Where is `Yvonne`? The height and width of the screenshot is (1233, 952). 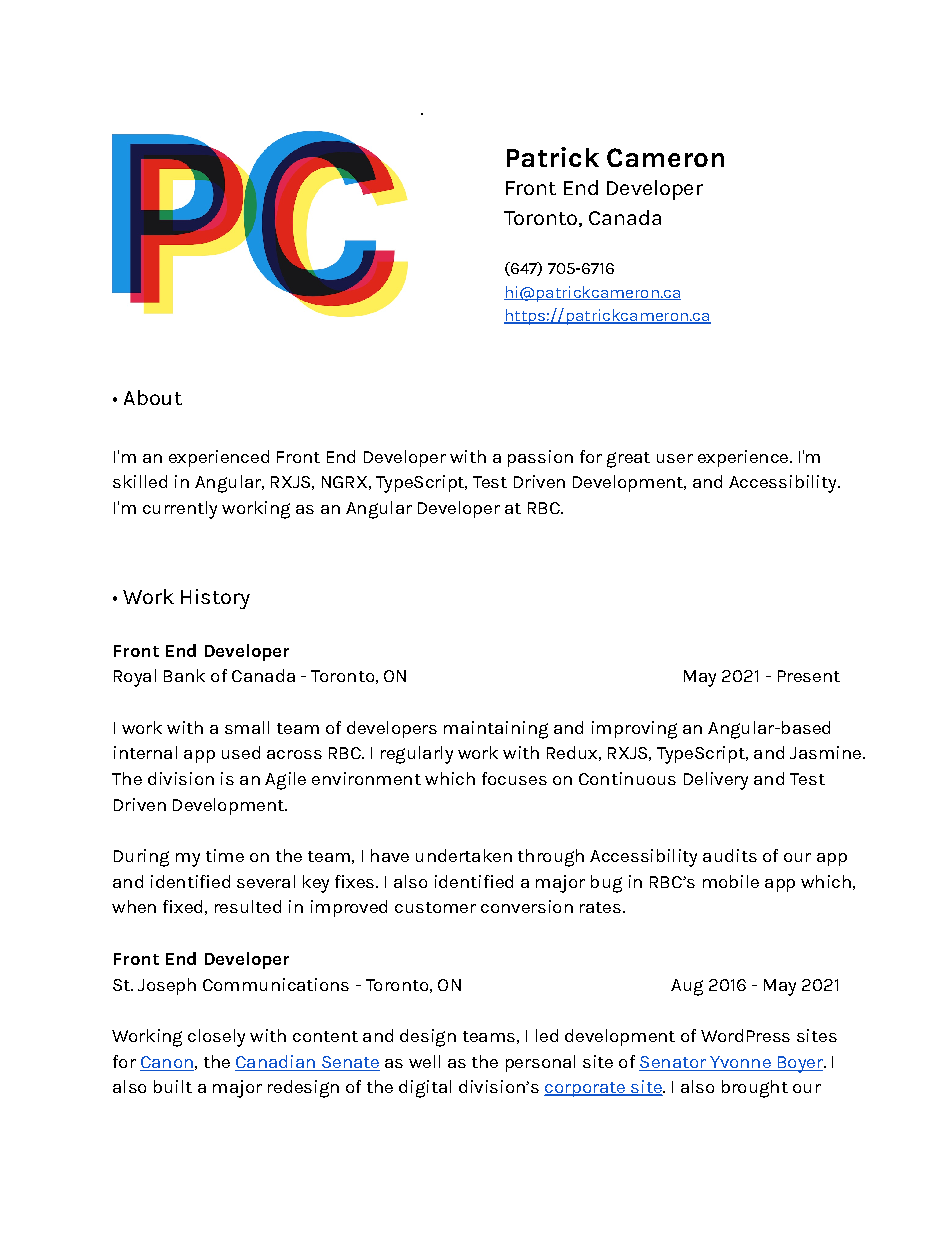
Yvonne is located at coordinates (740, 1062).
